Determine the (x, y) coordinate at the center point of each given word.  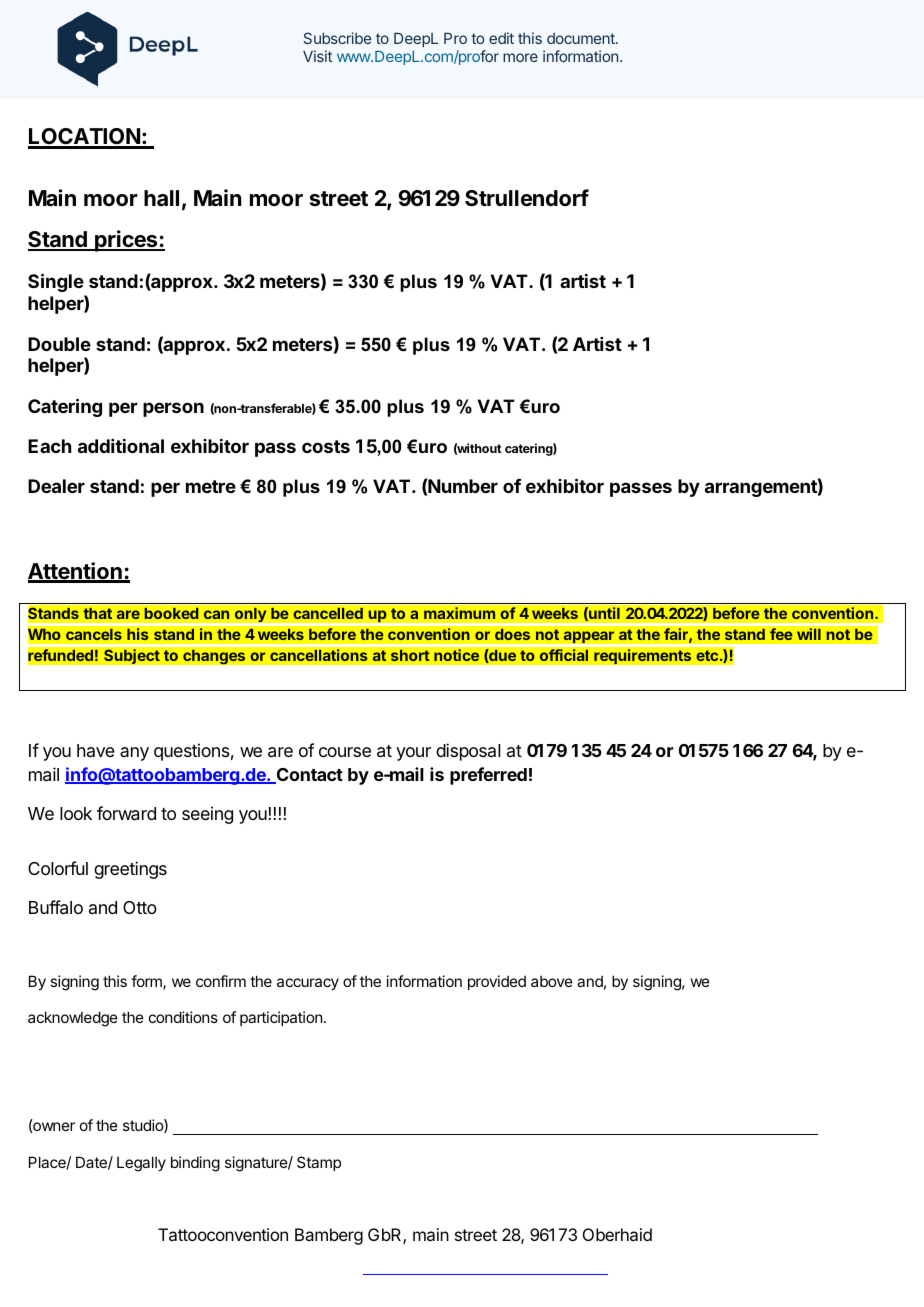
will (809, 634)
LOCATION (85, 138)
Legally (141, 1164)
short (410, 655)
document (582, 38)
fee (781, 634)
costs (326, 446)
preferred (488, 776)
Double (59, 344)
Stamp (319, 1163)
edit (501, 38)
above (552, 981)
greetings (130, 870)
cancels (94, 634)
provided (497, 982)
